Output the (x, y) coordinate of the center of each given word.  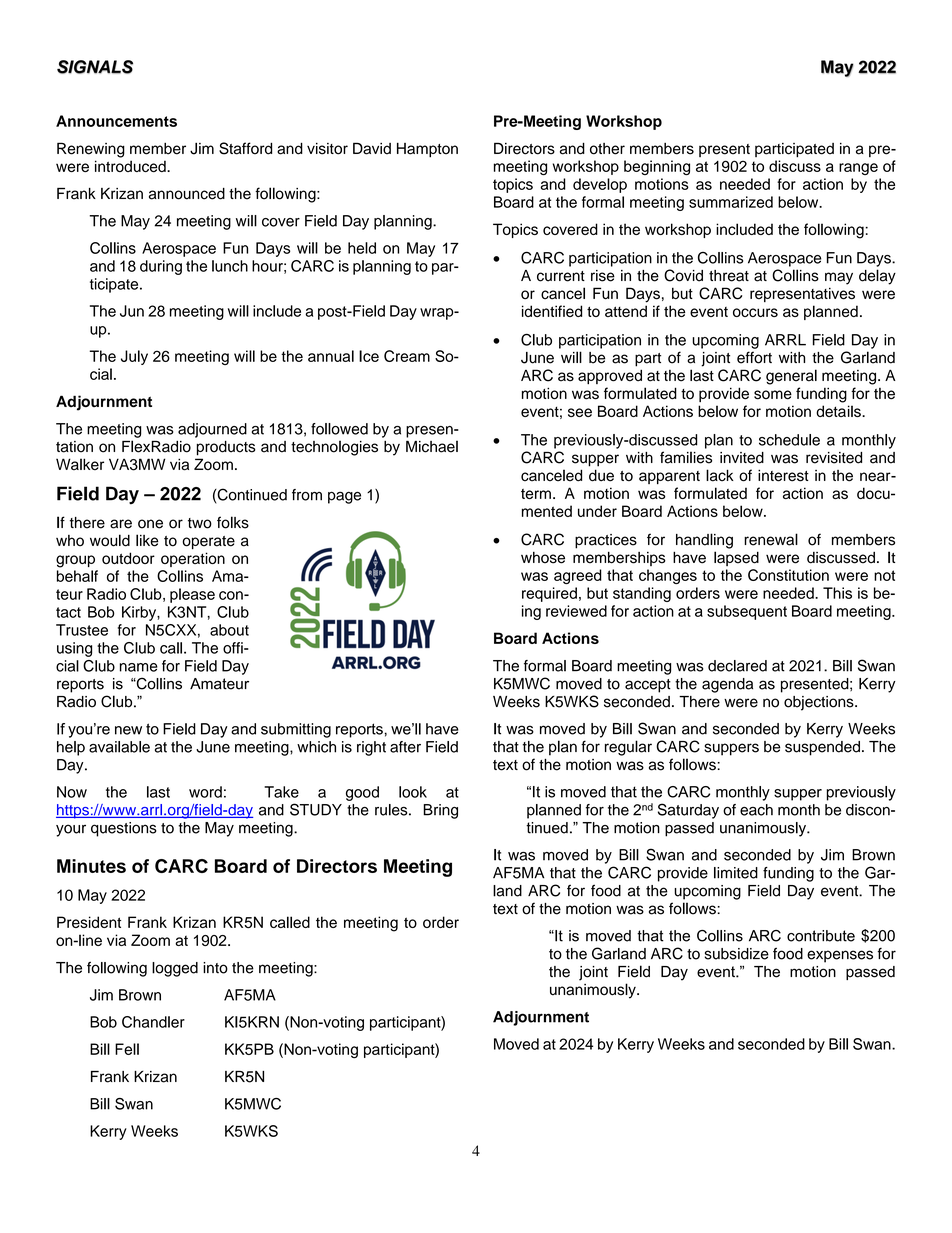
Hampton (427, 150)
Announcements (116, 121)
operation (193, 559)
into (215, 968)
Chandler (153, 1022)
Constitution (788, 575)
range (858, 169)
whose (543, 558)
